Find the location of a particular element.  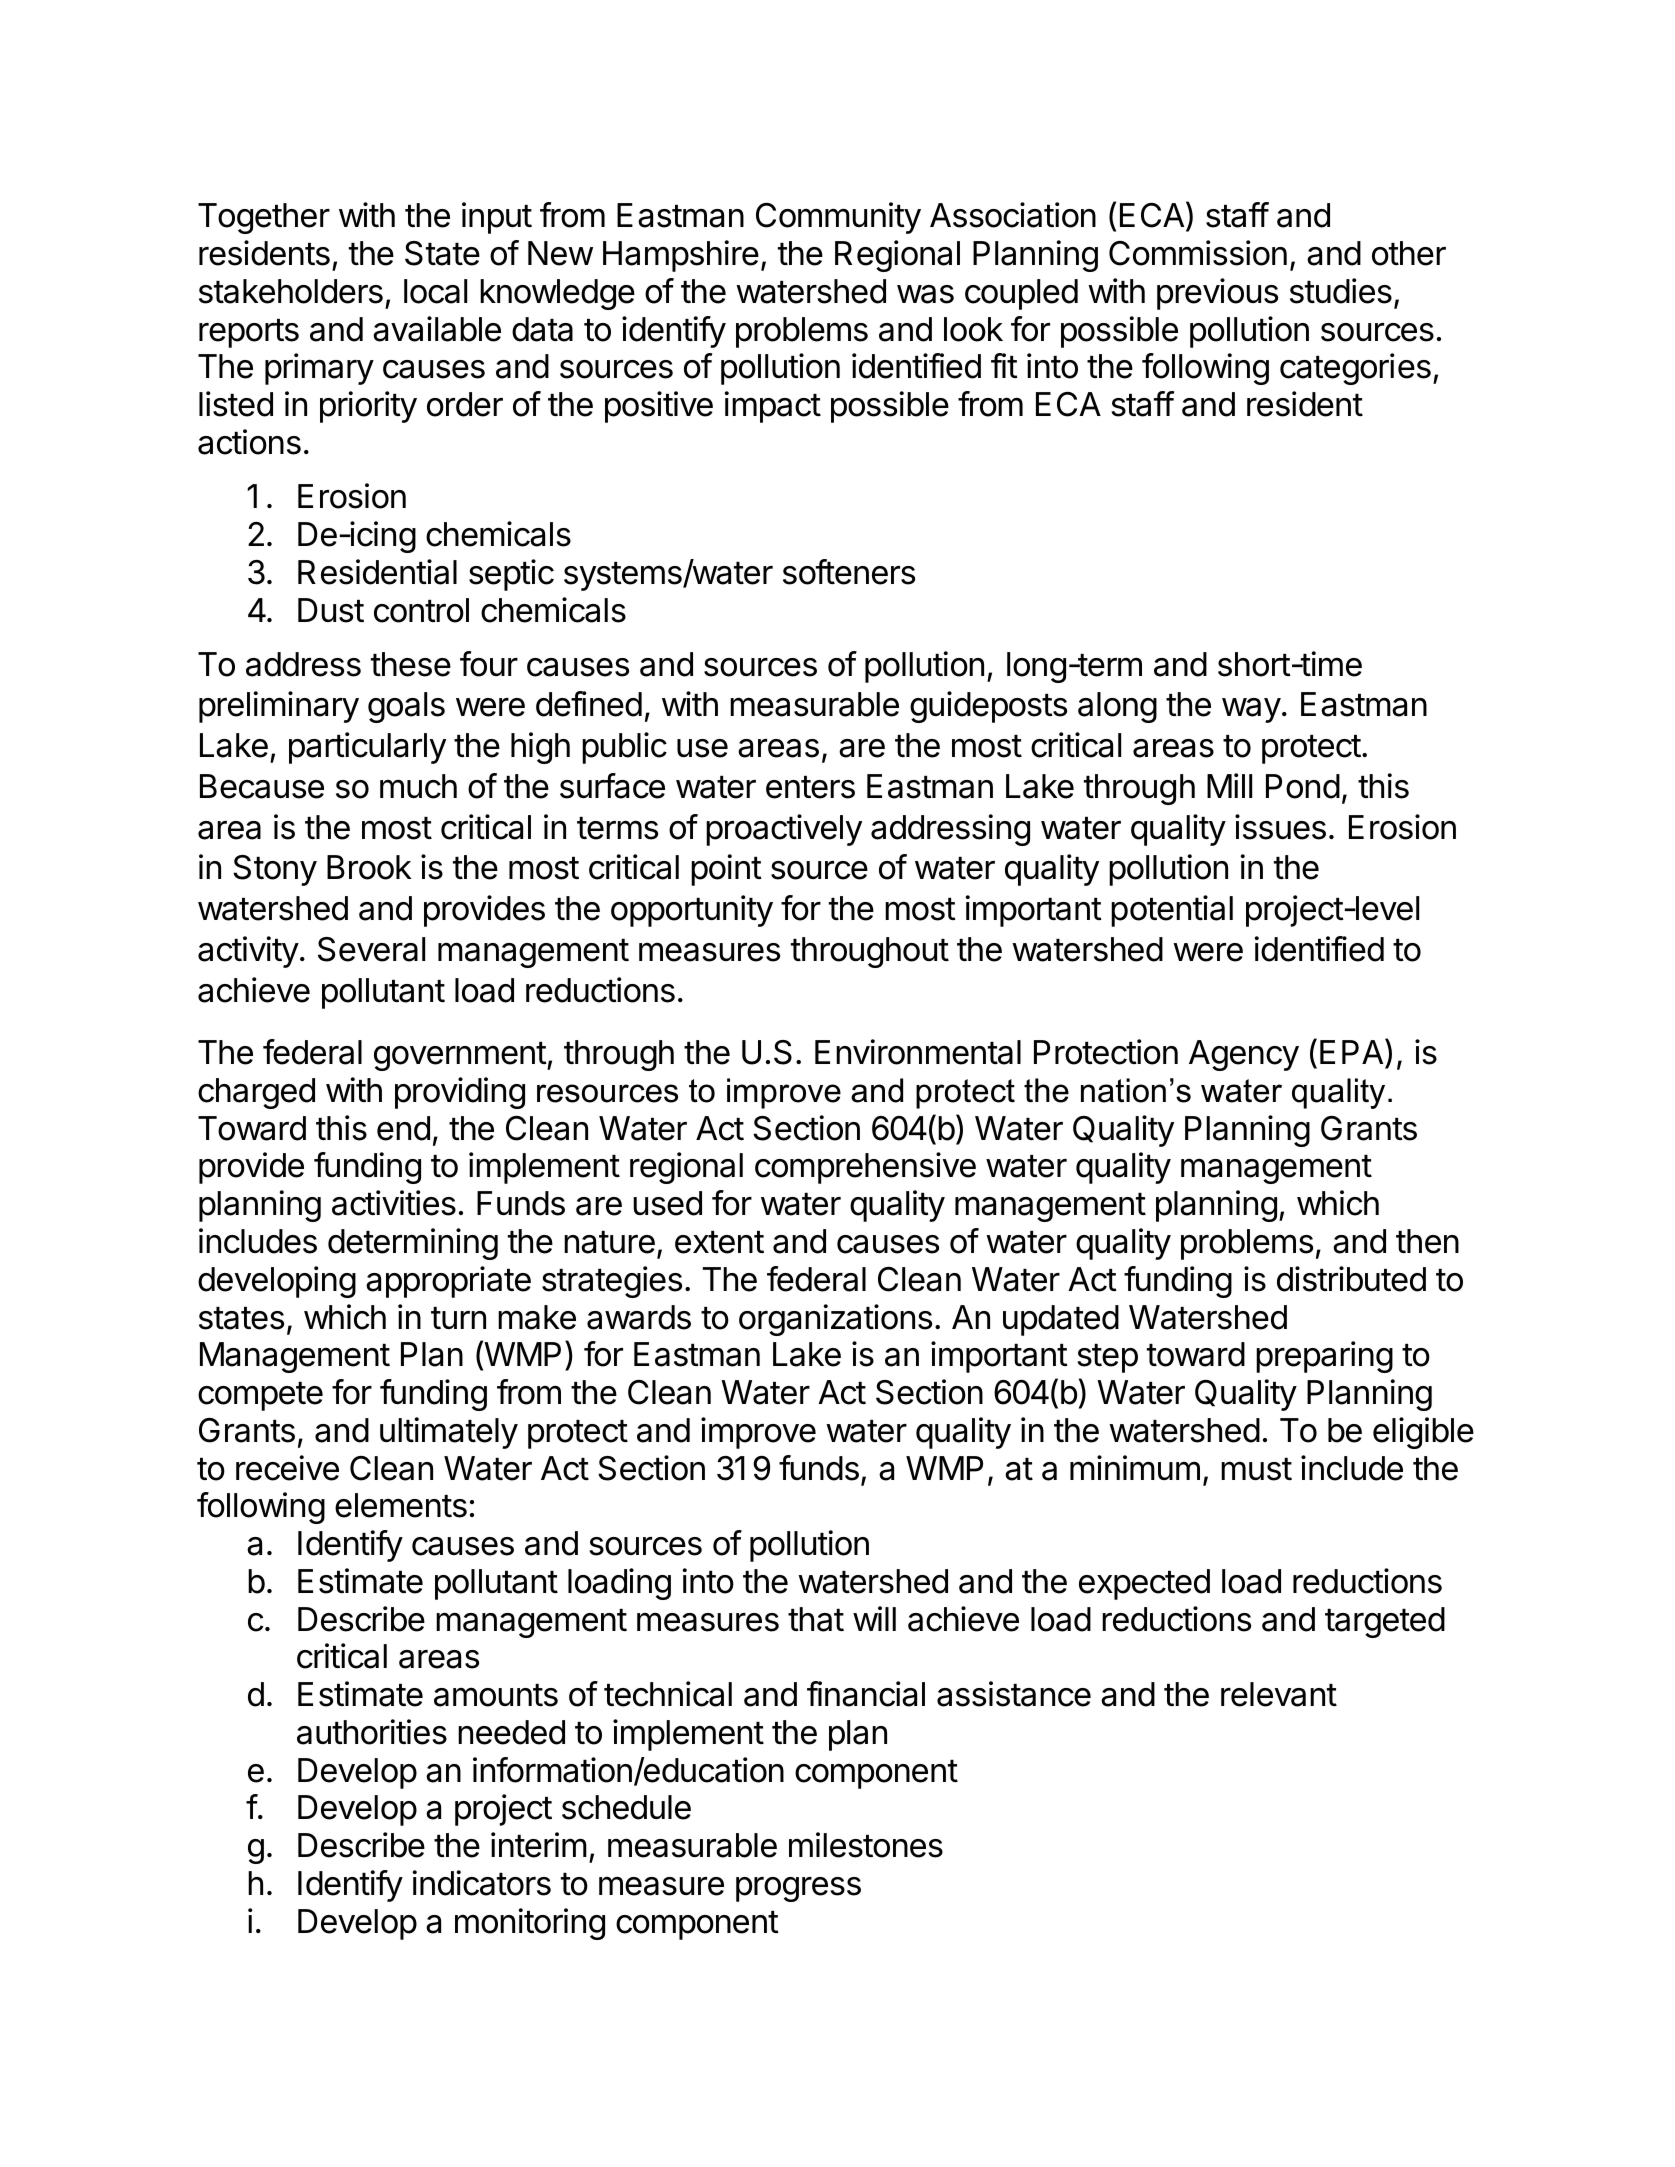

elements is located at coordinates (401, 1505).
